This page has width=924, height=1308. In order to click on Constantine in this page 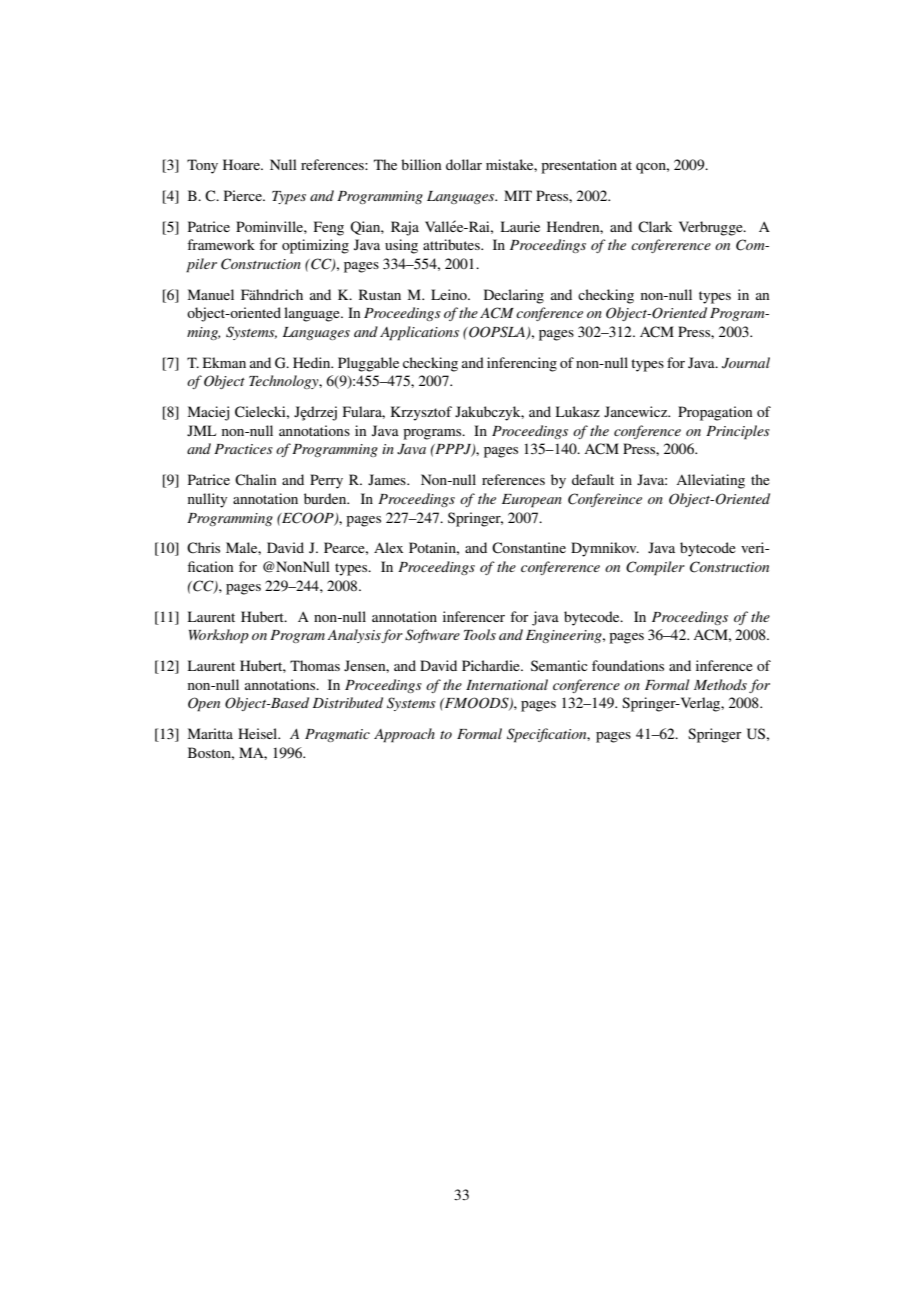, I will do `click(529, 548)`.
